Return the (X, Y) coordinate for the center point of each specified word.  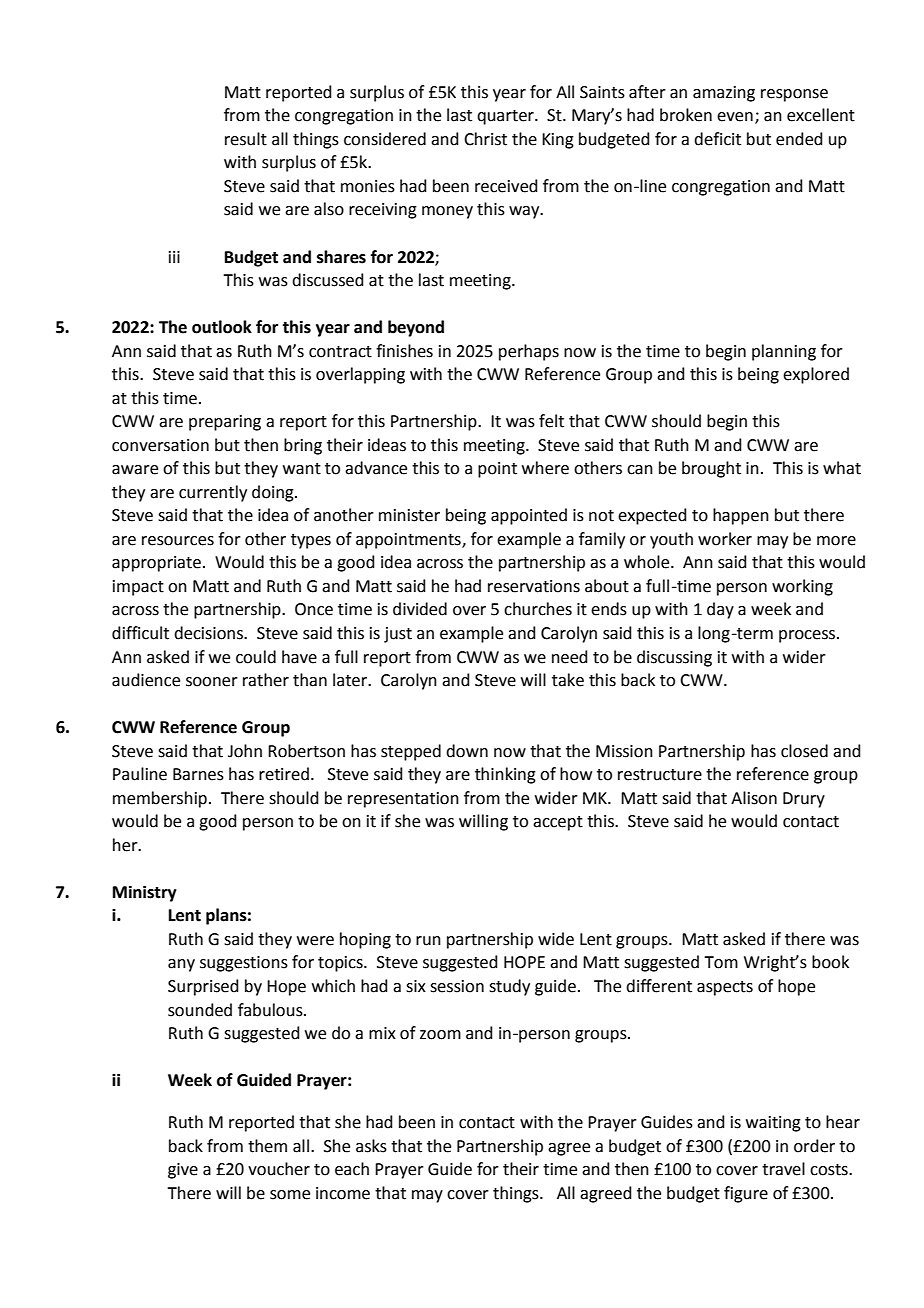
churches (538, 609)
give (183, 1171)
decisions (210, 633)
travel (783, 1169)
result (246, 139)
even (735, 117)
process (808, 636)
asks (371, 1146)
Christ (485, 139)
